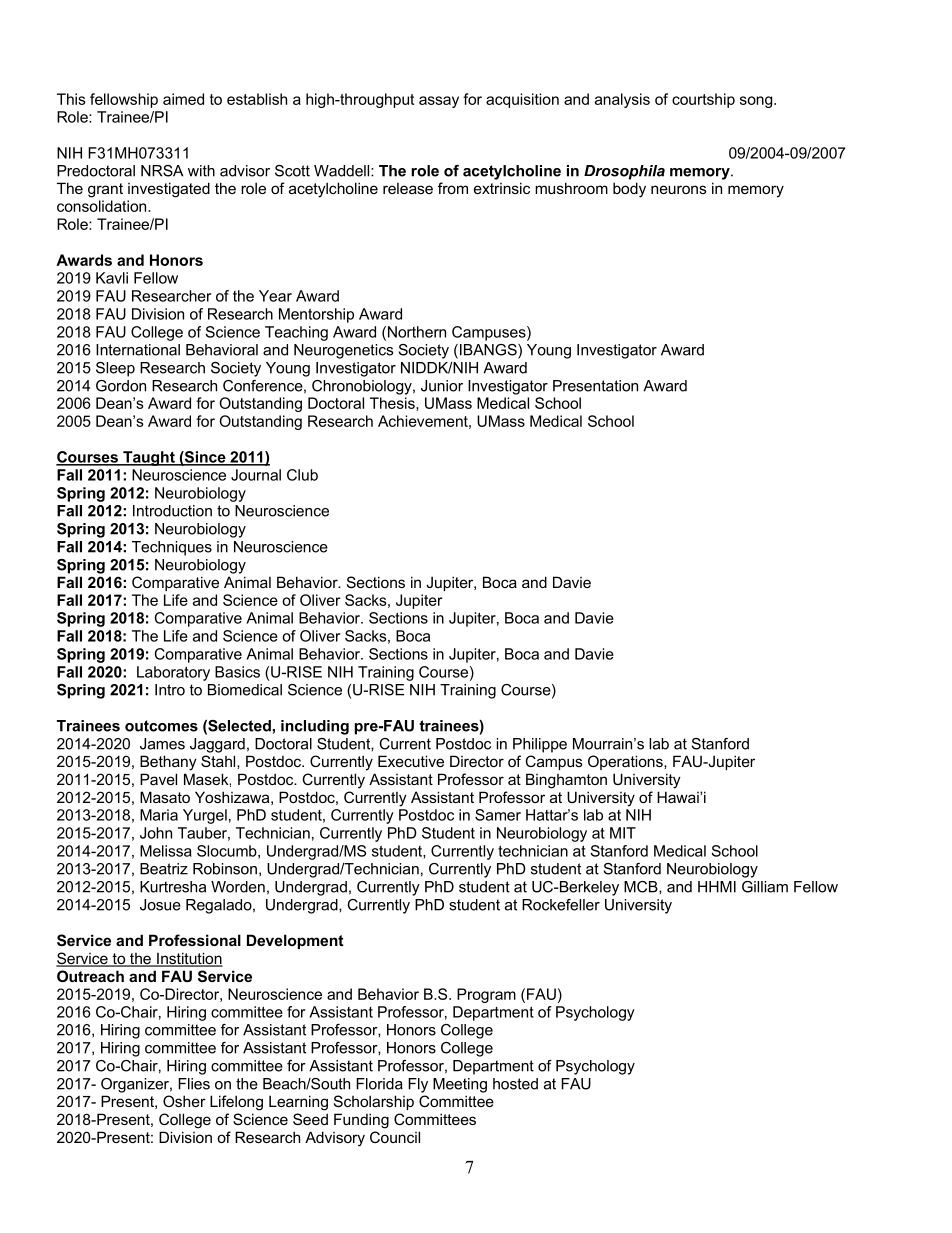 The image size is (952, 1233). Describe the element at coordinates (194, 1084) in the page. I see `Flies` at that location.
